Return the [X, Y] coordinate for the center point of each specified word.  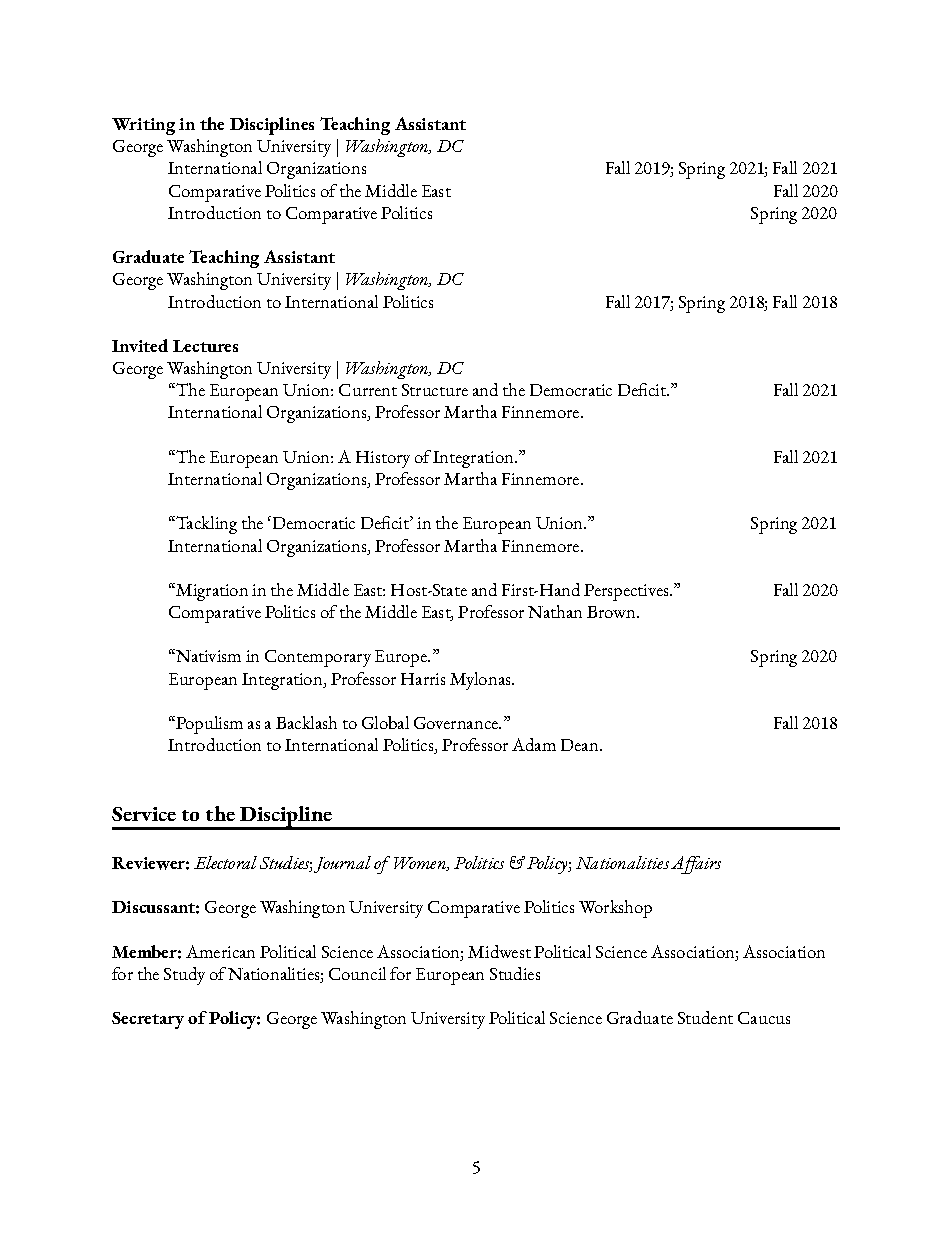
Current [368, 390]
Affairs [696, 865]
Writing [143, 126]
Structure [435, 390]
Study [184, 976]
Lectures [205, 346]
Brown [612, 612]
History [383, 459]
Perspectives [627, 592]
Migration [211, 592]
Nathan [555, 611]
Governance [457, 723]
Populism [208, 725]
